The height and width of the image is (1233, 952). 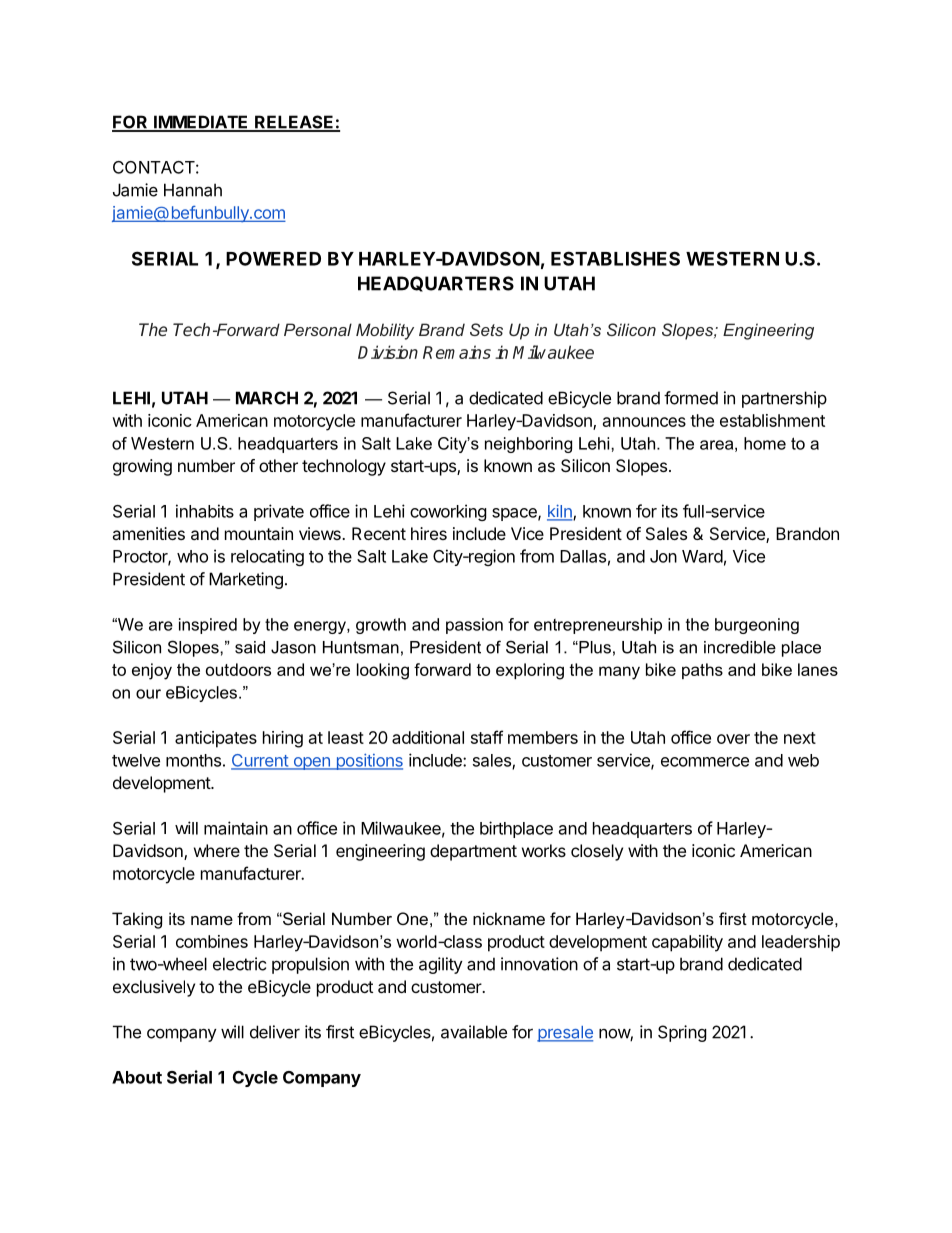 What do you see at coordinates (486, 329) in the image?
I see `Sets` at bounding box center [486, 329].
